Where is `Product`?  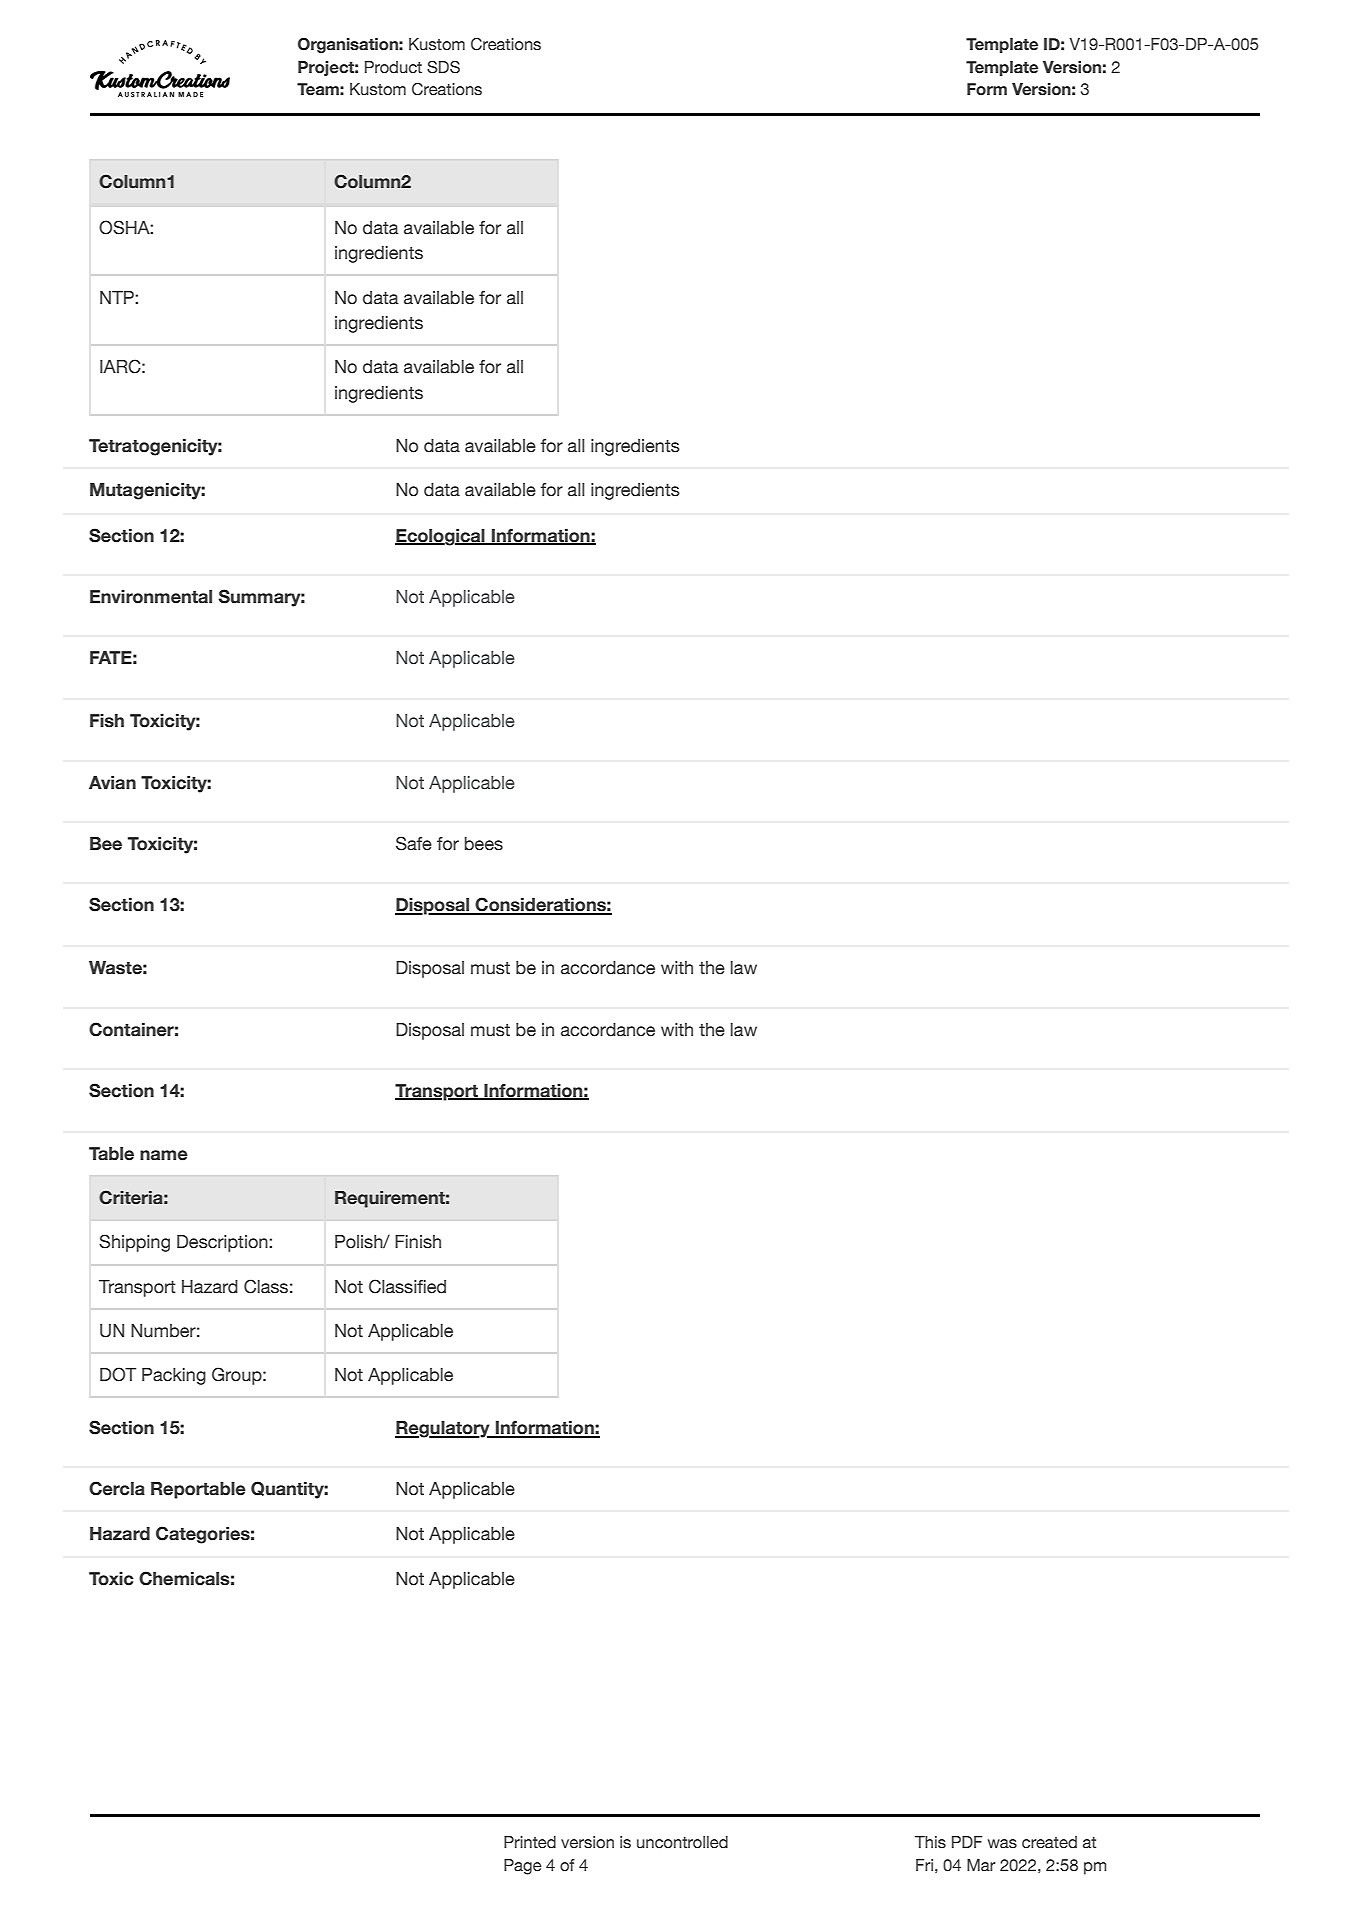 Product is located at coordinates (393, 67).
